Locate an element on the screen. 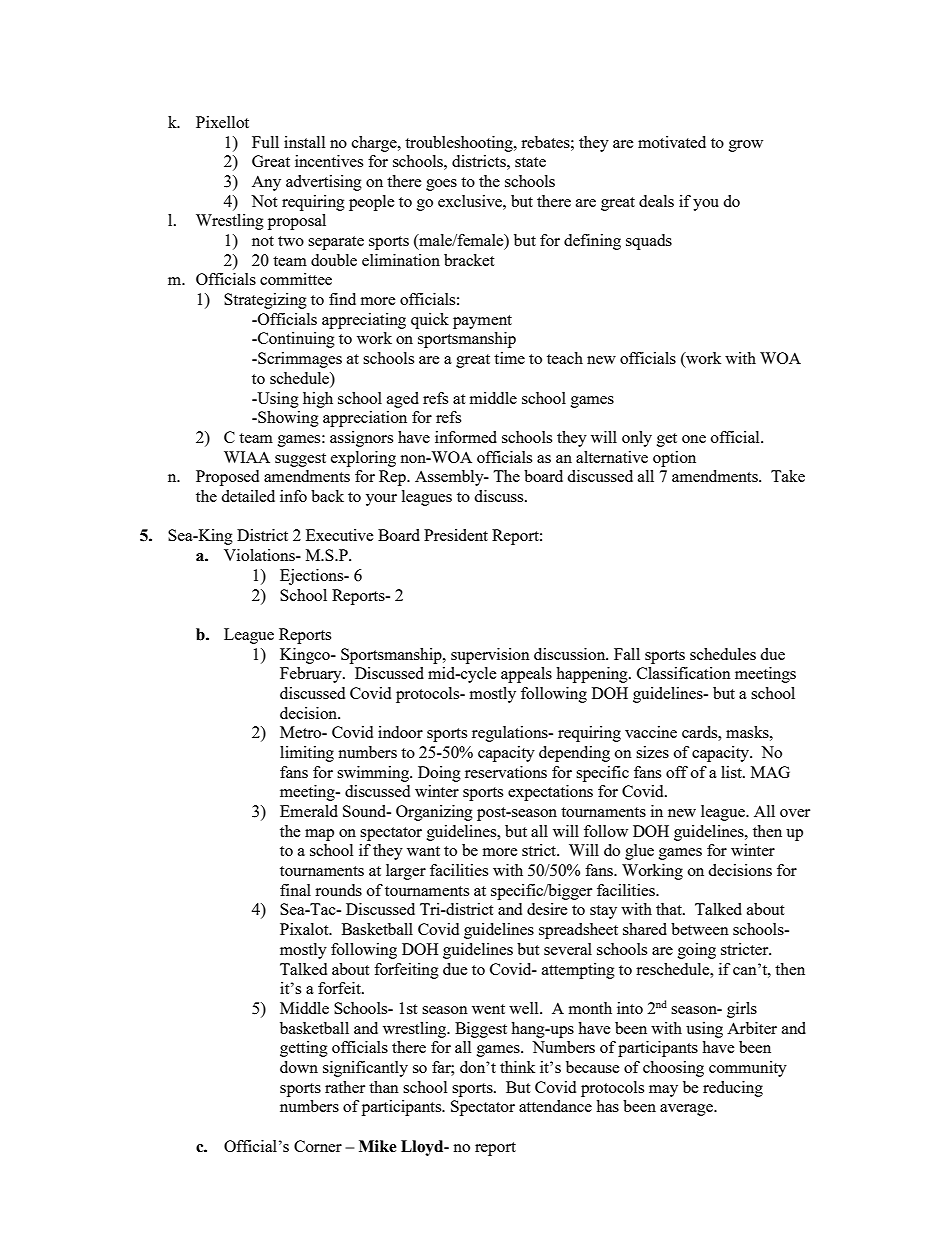 The width and height of the screenshot is (952, 1233). Corner is located at coordinates (318, 1146).
